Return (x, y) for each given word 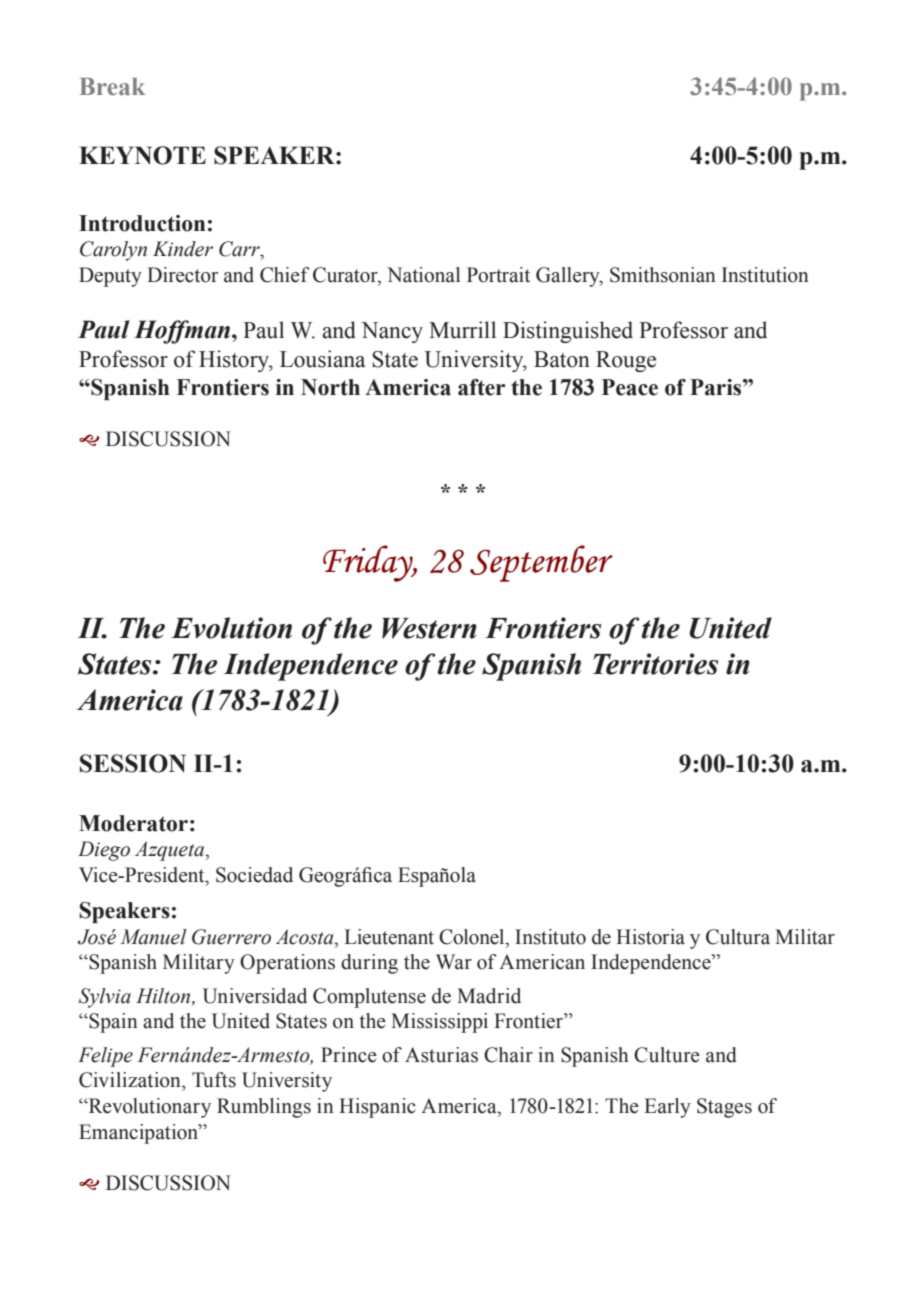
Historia (650, 937)
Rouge (626, 361)
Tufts (214, 1080)
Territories (655, 664)
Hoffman (183, 332)
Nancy (392, 332)
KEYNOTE (142, 155)
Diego (104, 851)
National (423, 275)
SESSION (133, 763)
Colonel (473, 937)
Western (429, 628)
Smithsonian (663, 275)
